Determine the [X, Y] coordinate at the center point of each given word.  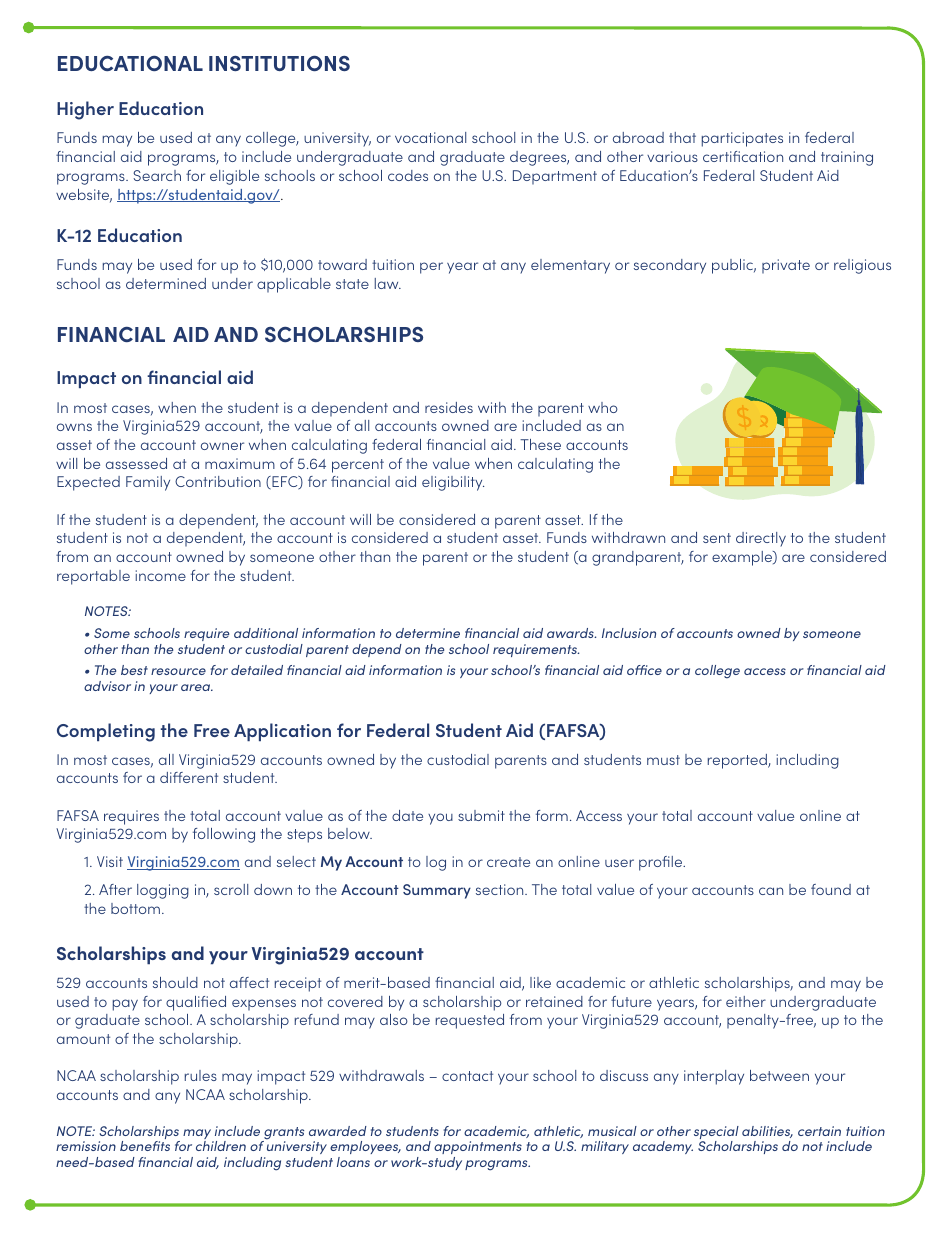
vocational [430, 137]
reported [738, 761]
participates [742, 139]
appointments [478, 1147]
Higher [85, 110]
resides [449, 407]
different [189, 777]
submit [481, 815]
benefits [145, 1146]
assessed [136, 463]
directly [761, 539]
